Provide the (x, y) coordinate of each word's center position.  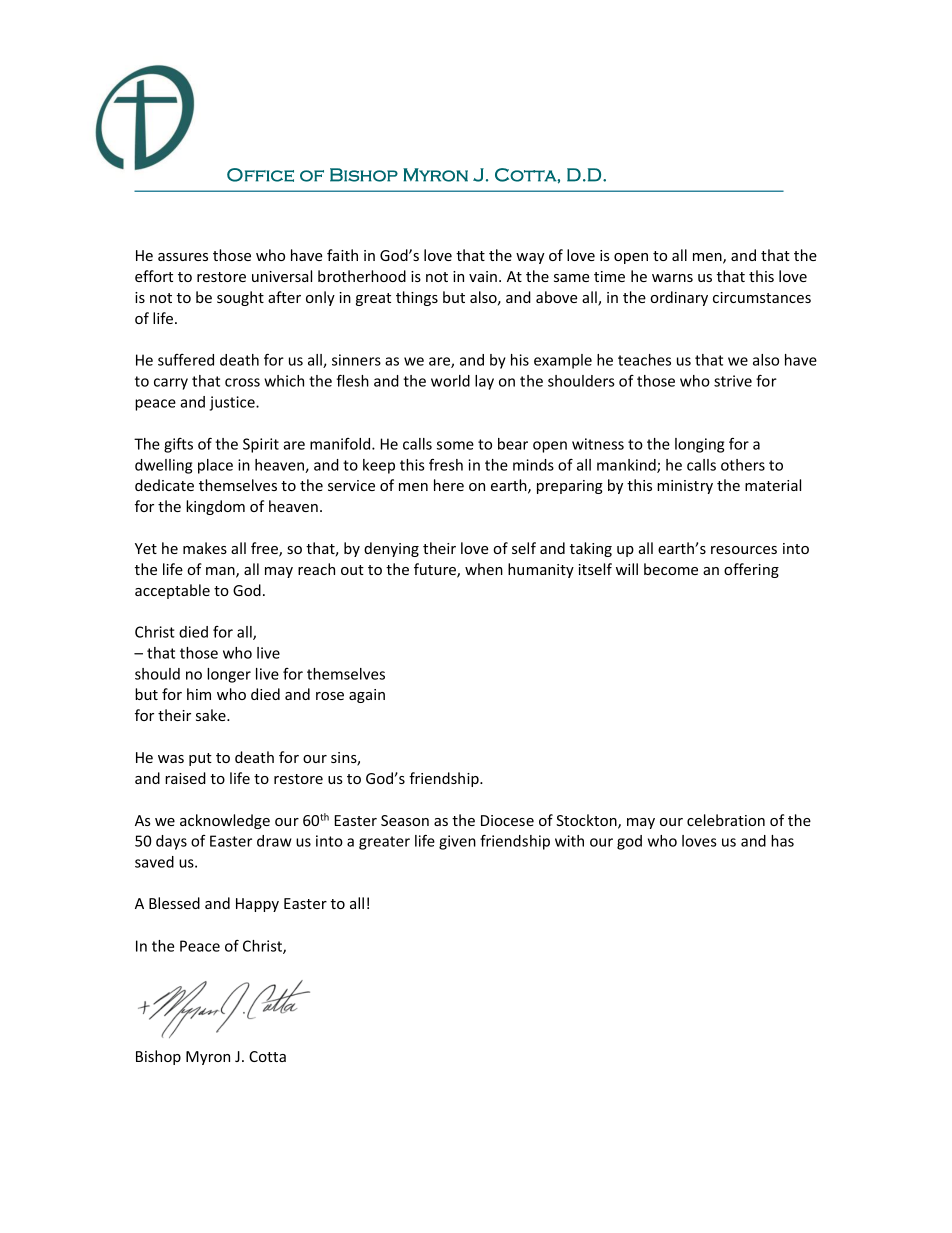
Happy (257, 905)
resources (744, 550)
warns (672, 278)
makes (205, 548)
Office (260, 175)
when (484, 569)
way (530, 258)
